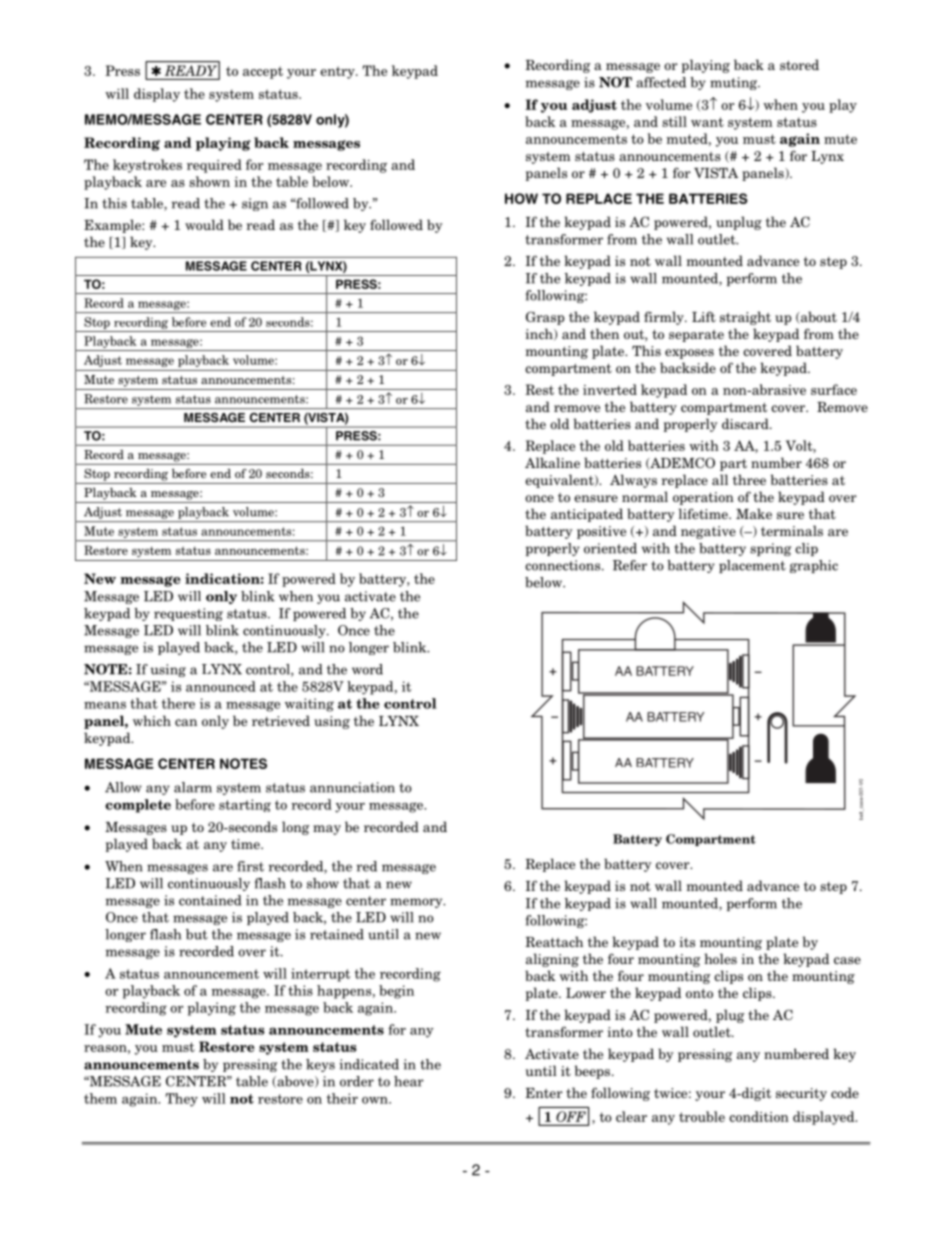 The image size is (952, 1233). What do you see at coordinates (540, 334) in the document?
I see `inch` at bounding box center [540, 334].
